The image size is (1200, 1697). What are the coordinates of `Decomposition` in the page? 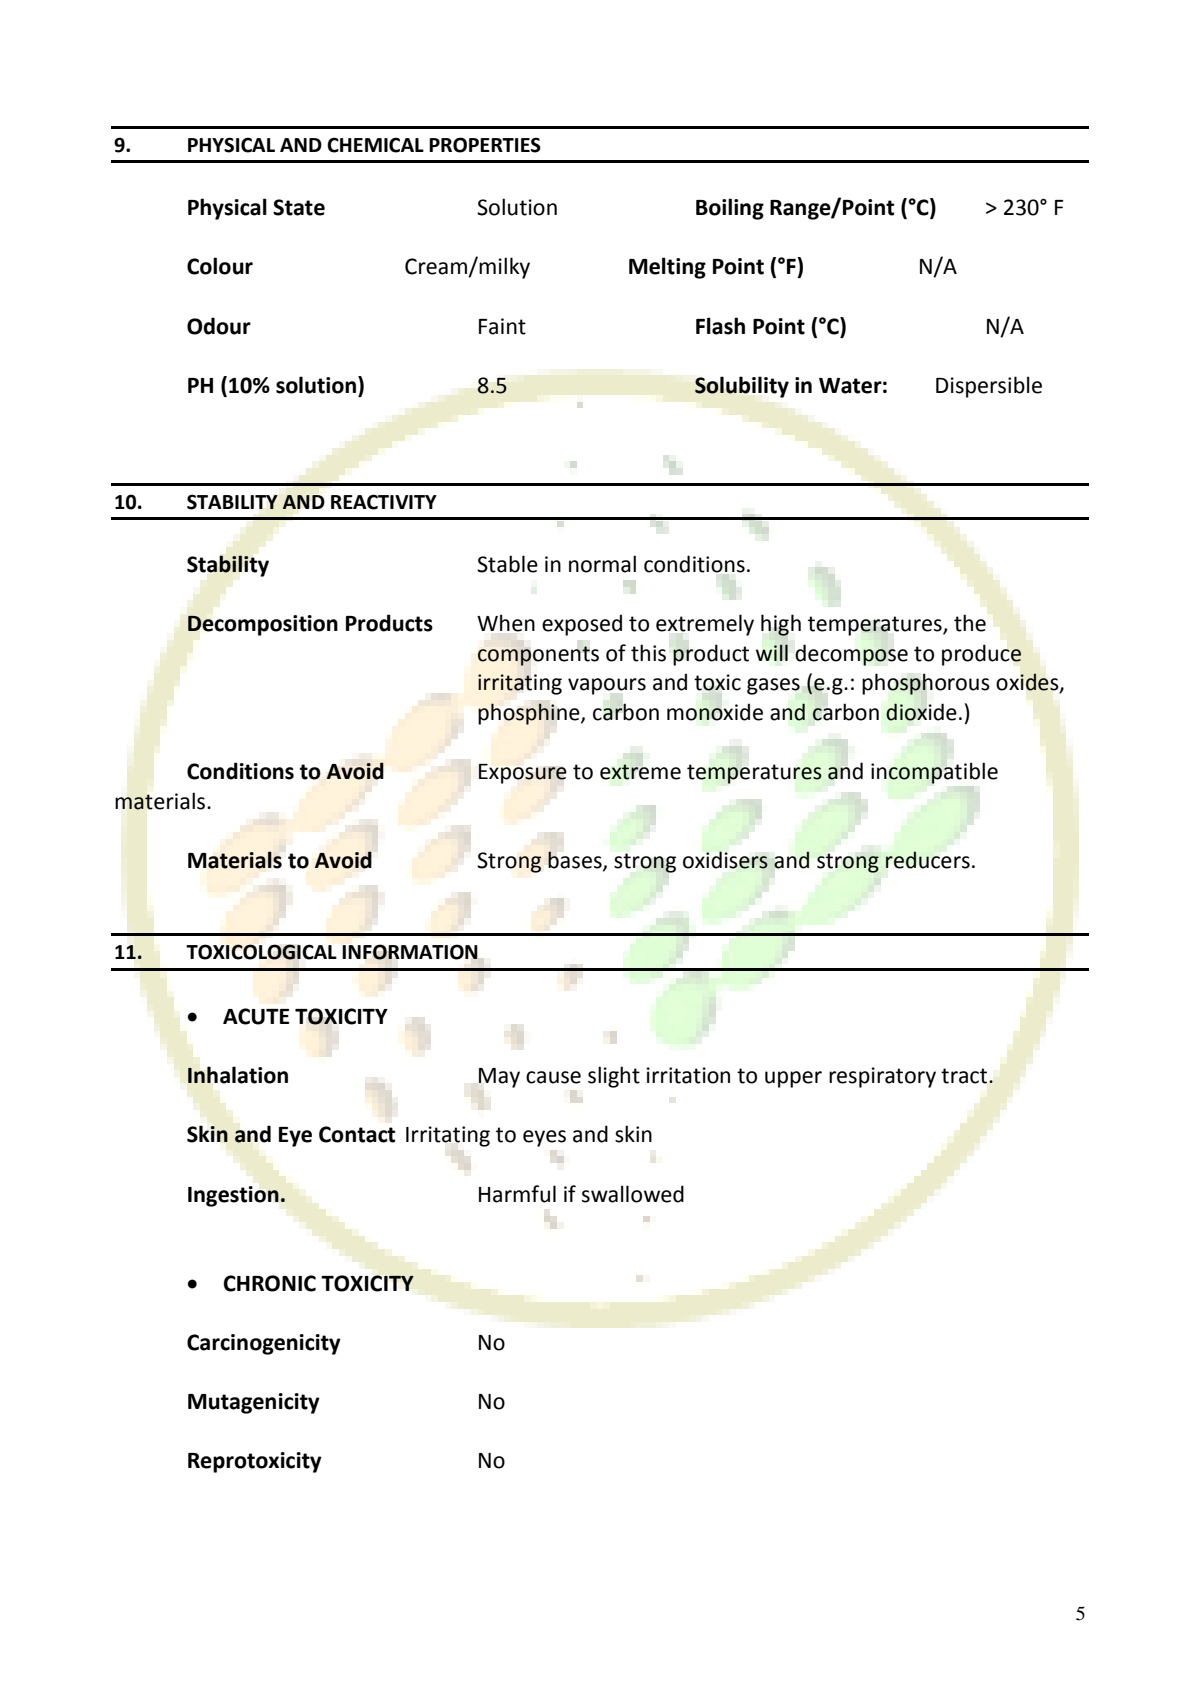 It's located at (263, 625).
